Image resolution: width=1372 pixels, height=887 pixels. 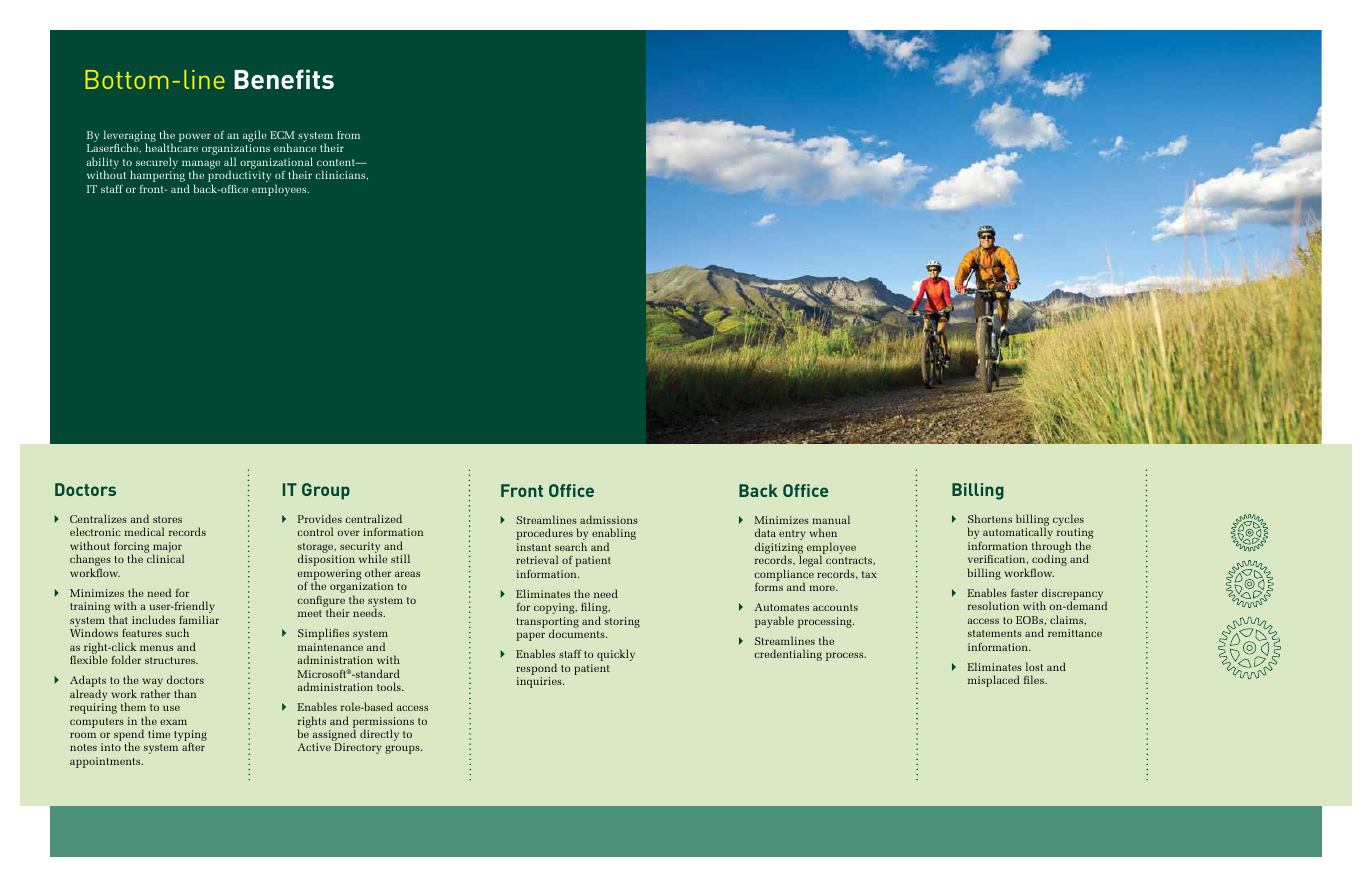 What do you see at coordinates (337, 162) in the document?
I see `content` at bounding box center [337, 162].
